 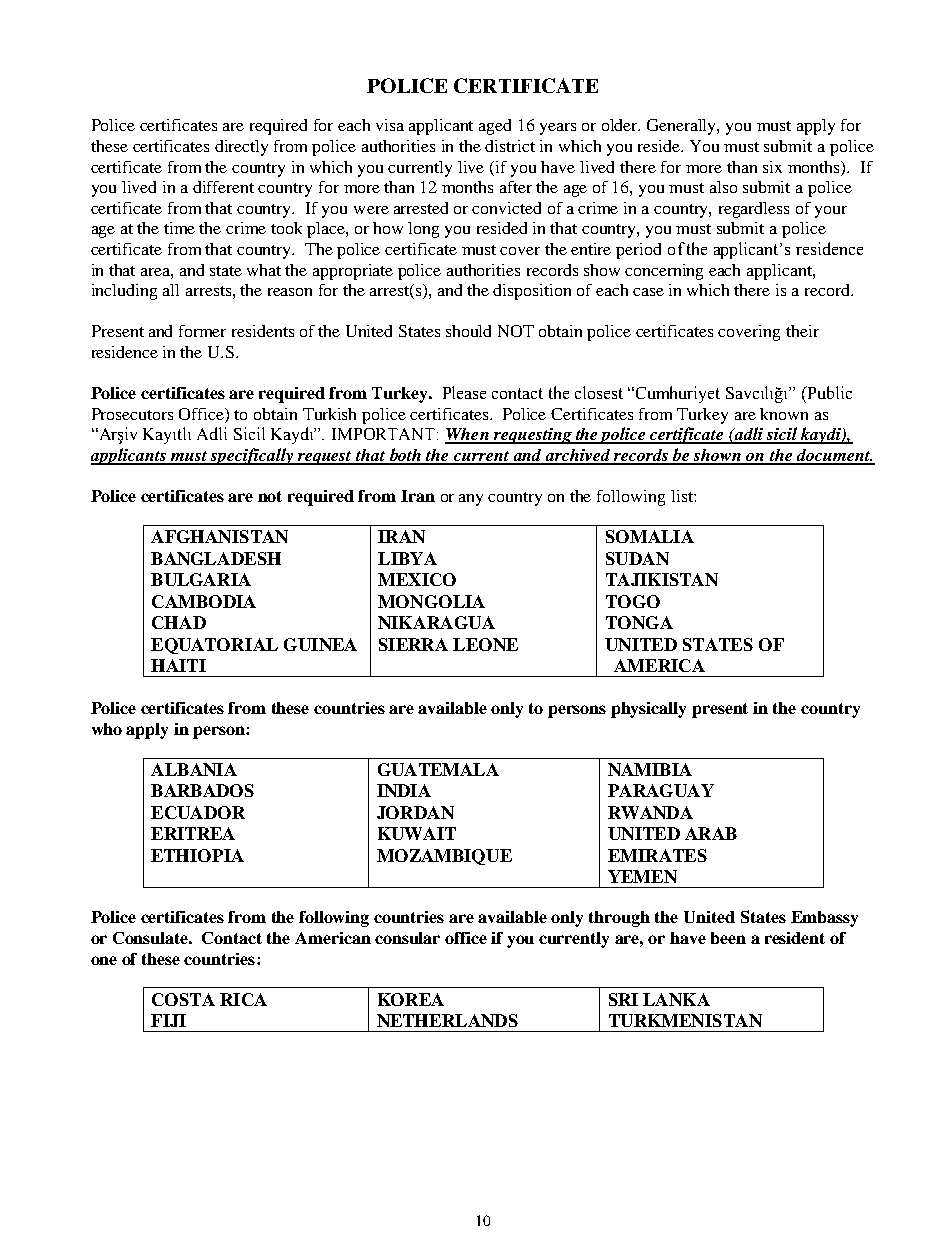 What do you see at coordinates (202, 331) in the document?
I see `former` at bounding box center [202, 331].
